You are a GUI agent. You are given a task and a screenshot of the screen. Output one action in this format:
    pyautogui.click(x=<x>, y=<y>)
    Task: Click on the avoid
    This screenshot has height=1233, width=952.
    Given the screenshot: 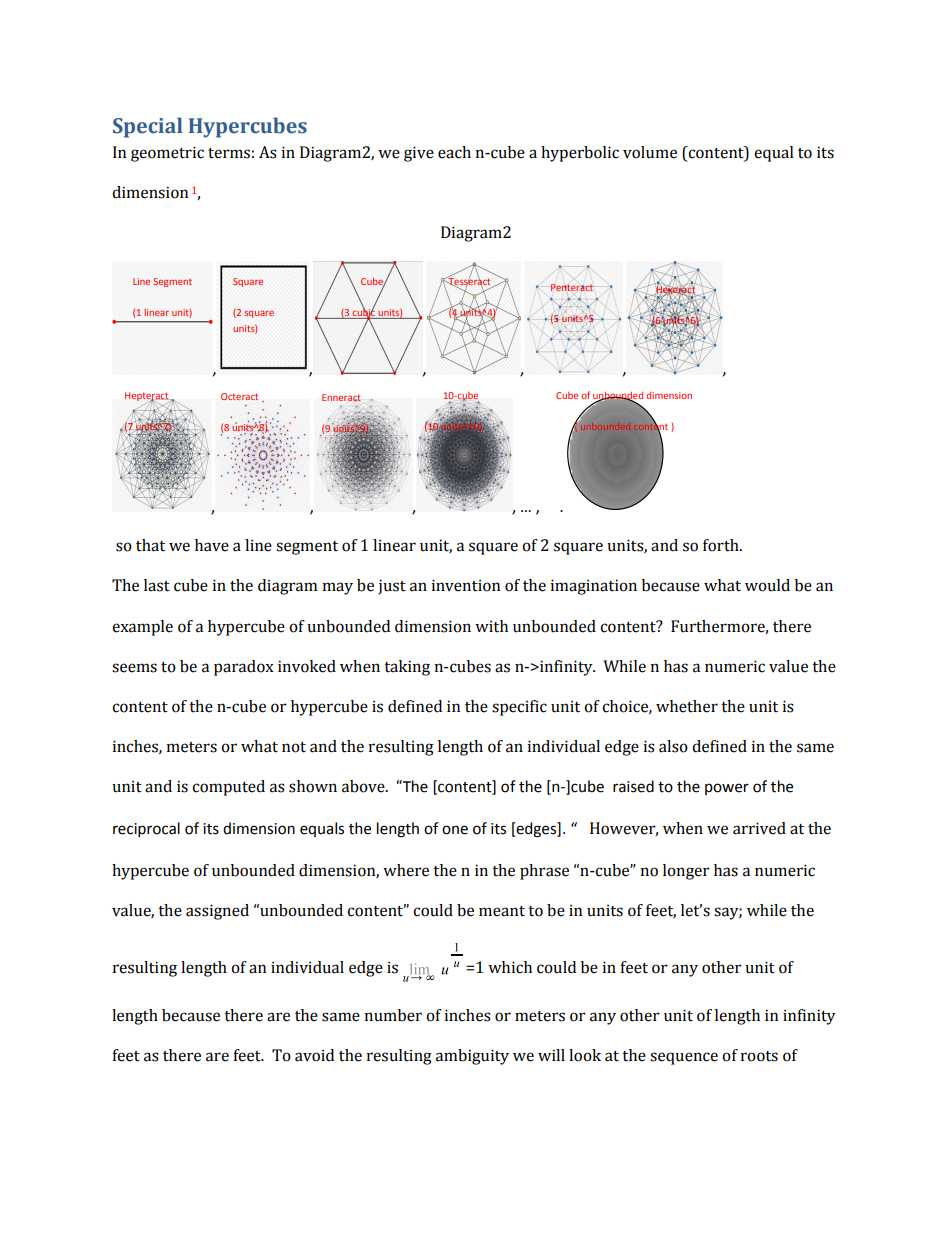 What is the action you would take?
    pyautogui.click(x=314, y=1055)
